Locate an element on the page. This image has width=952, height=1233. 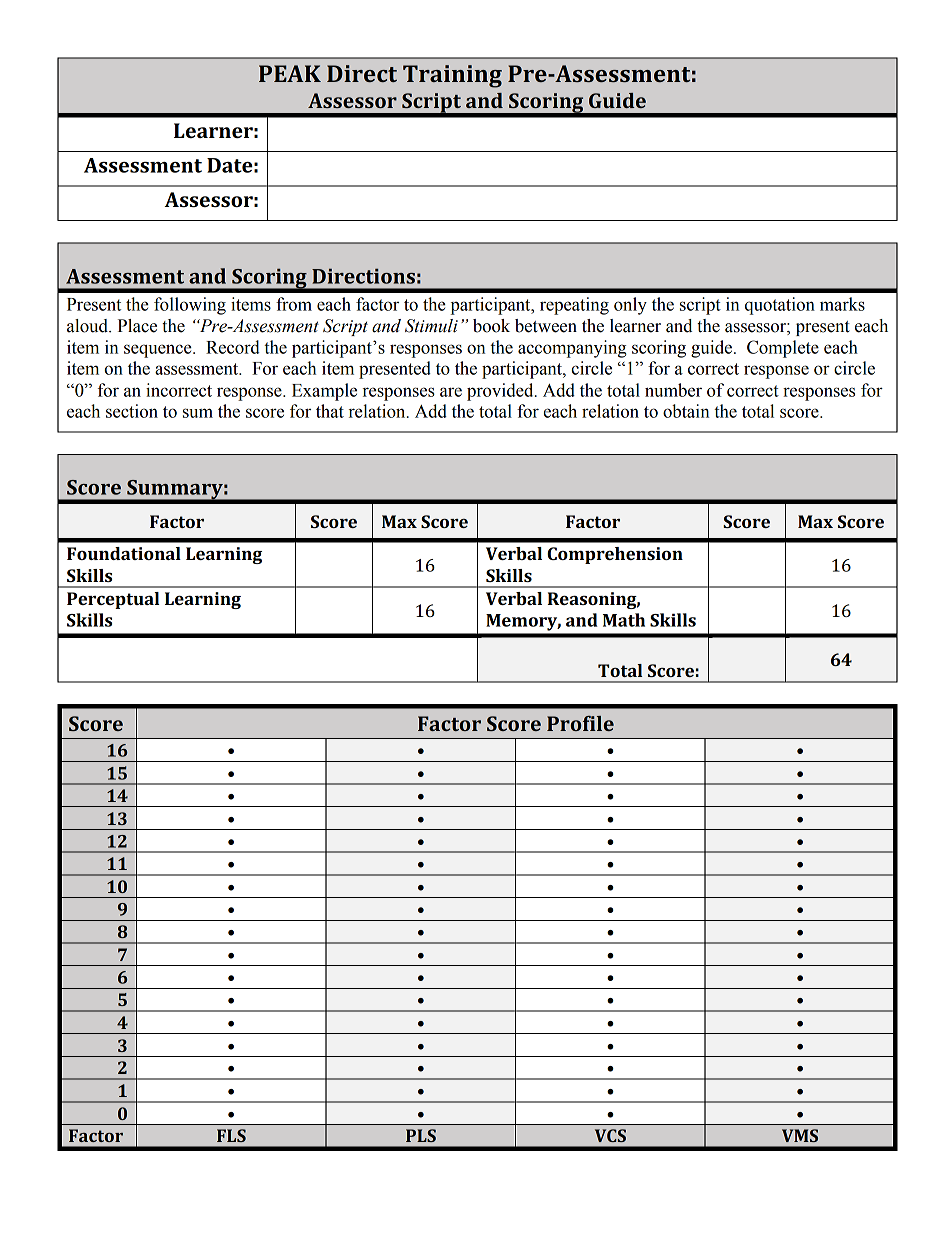
Profile is located at coordinates (580, 723).
